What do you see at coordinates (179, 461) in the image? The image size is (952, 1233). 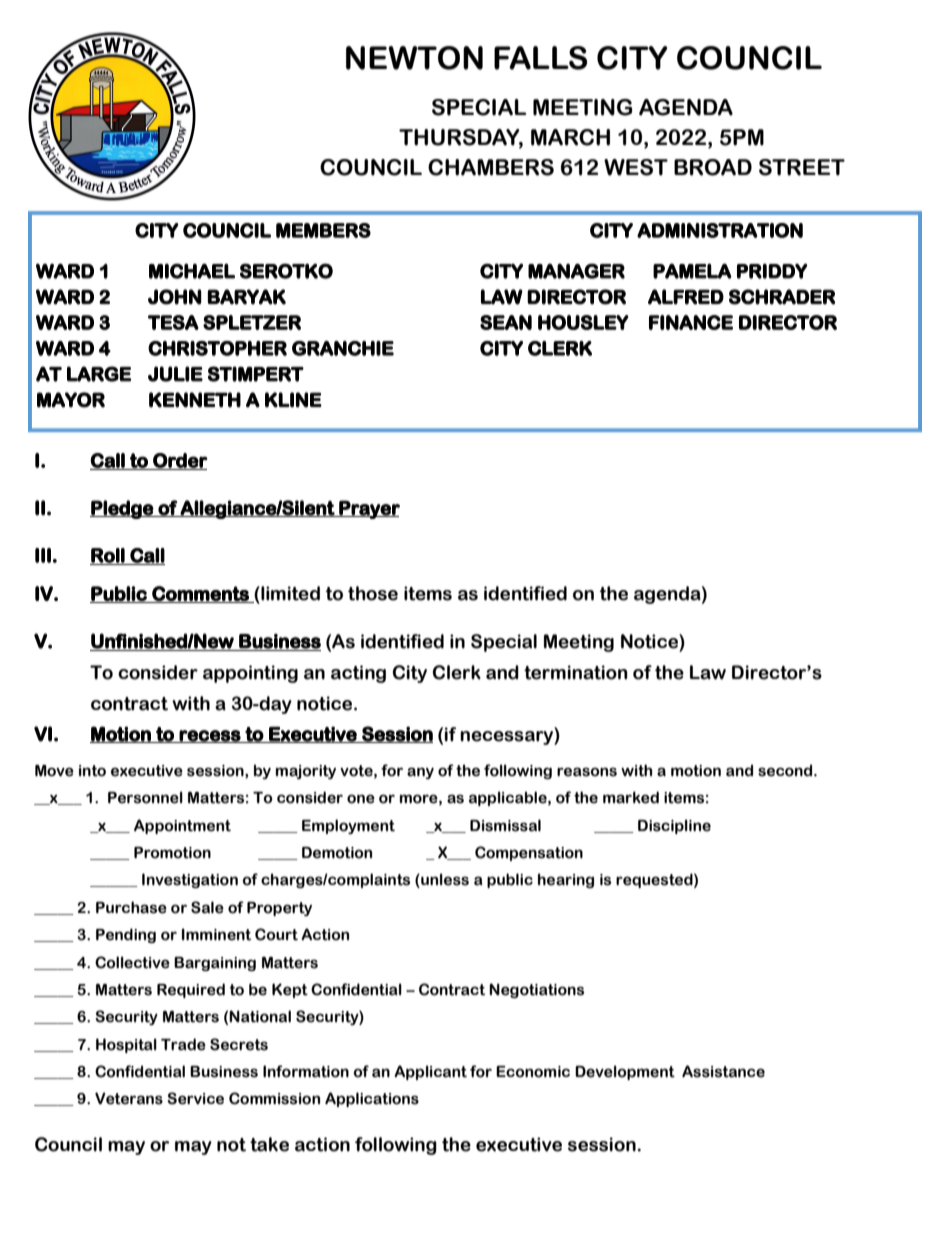 I see `Order` at bounding box center [179, 461].
